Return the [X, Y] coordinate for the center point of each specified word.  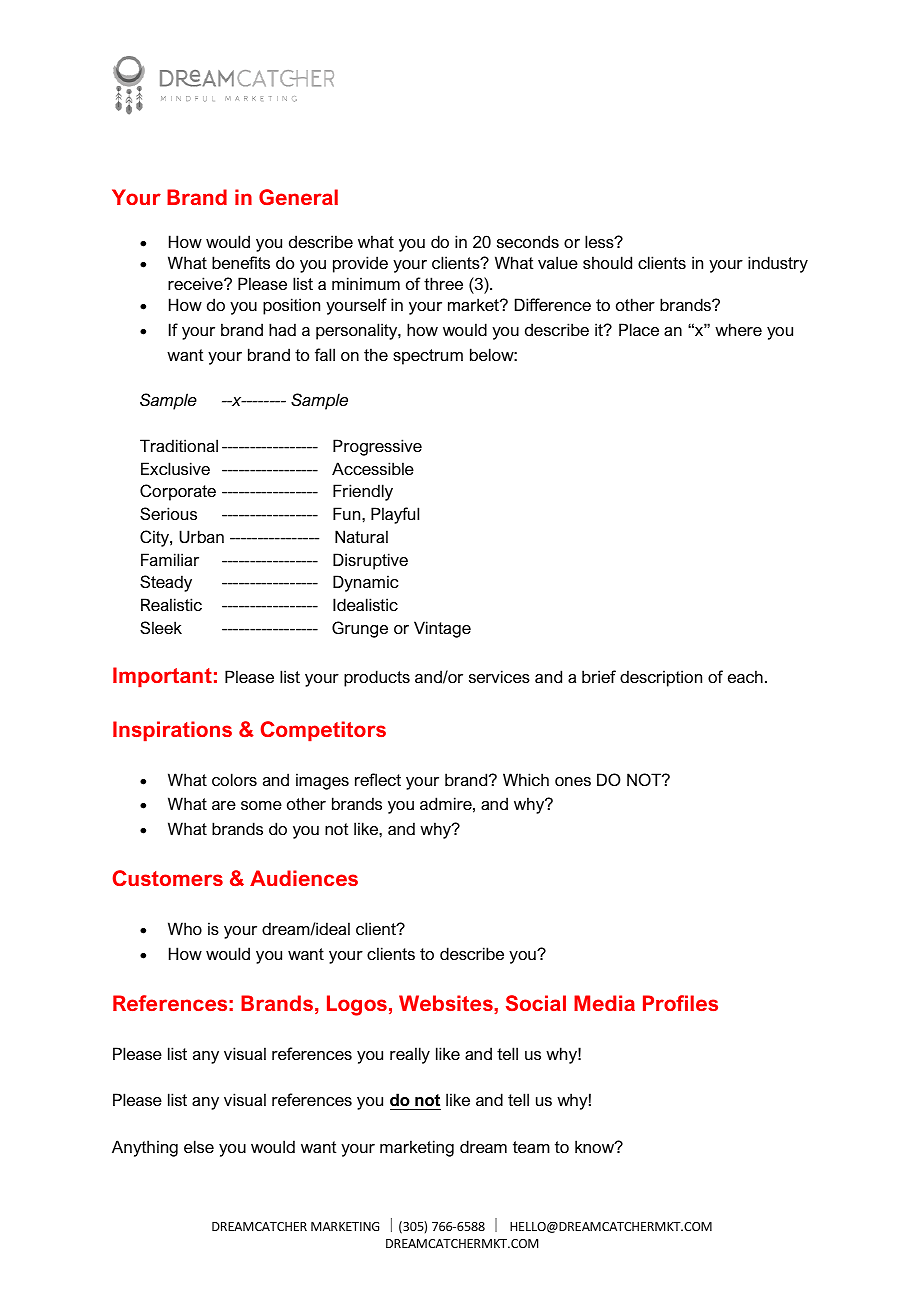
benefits [241, 262]
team [531, 1147]
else [199, 1146]
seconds [528, 241]
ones [573, 781]
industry [778, 264]
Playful [395, 515]
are [224, 805]
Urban [201, 536]
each [745, 676]
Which [526, 779]
